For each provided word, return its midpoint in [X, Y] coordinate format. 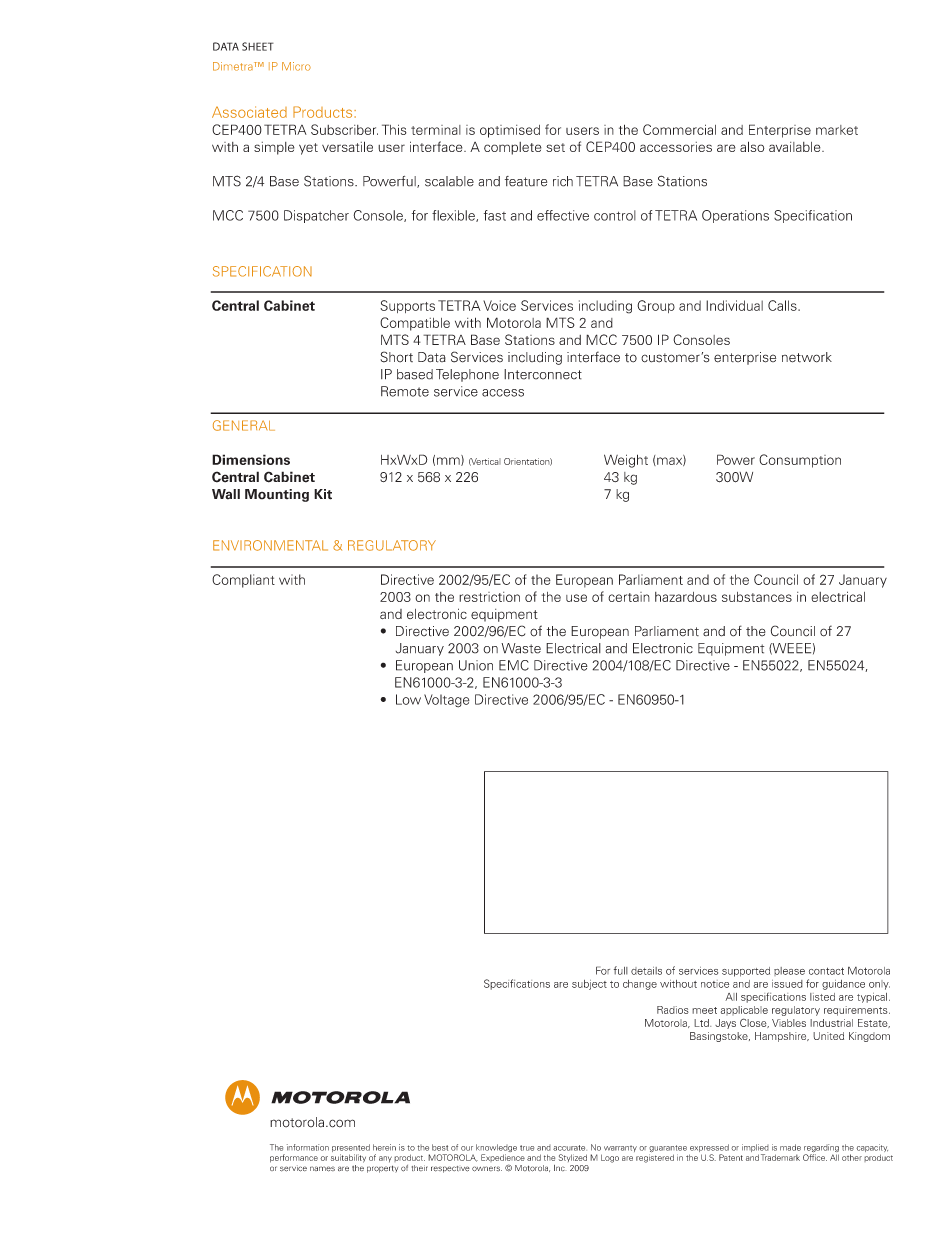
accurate [570, 1148]
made [790, 1147]
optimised [510, 131]
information [308, 1147]
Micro [296, 66]
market [837, 130]
